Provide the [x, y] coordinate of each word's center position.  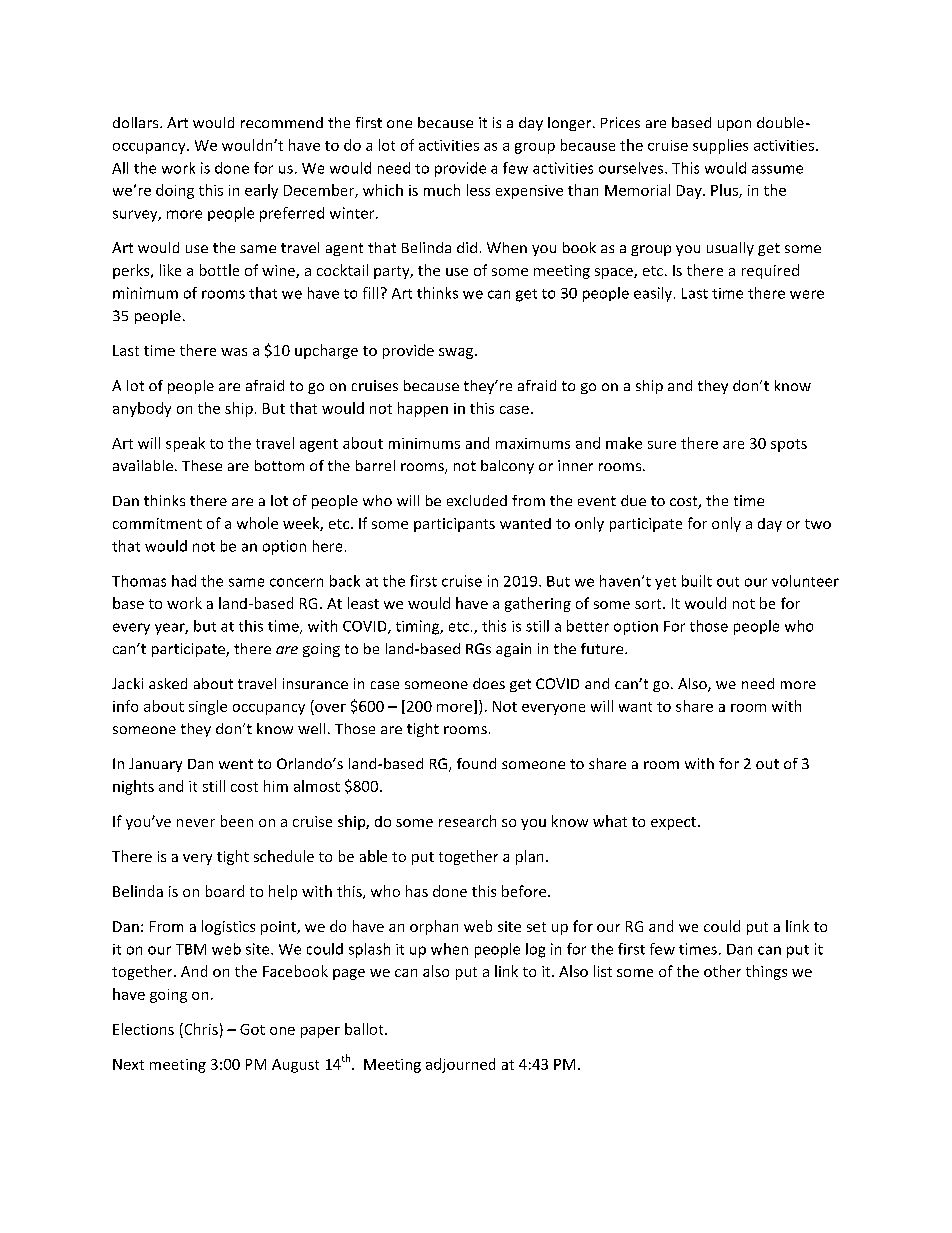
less [478, 190]
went [236, 764]
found [476, 763]
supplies [720, 146]
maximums [533, 443]
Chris [200, 1029]
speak [185, 444]
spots [789, 445]
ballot [365, 1029]
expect [675, 823]
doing [175, 191]
